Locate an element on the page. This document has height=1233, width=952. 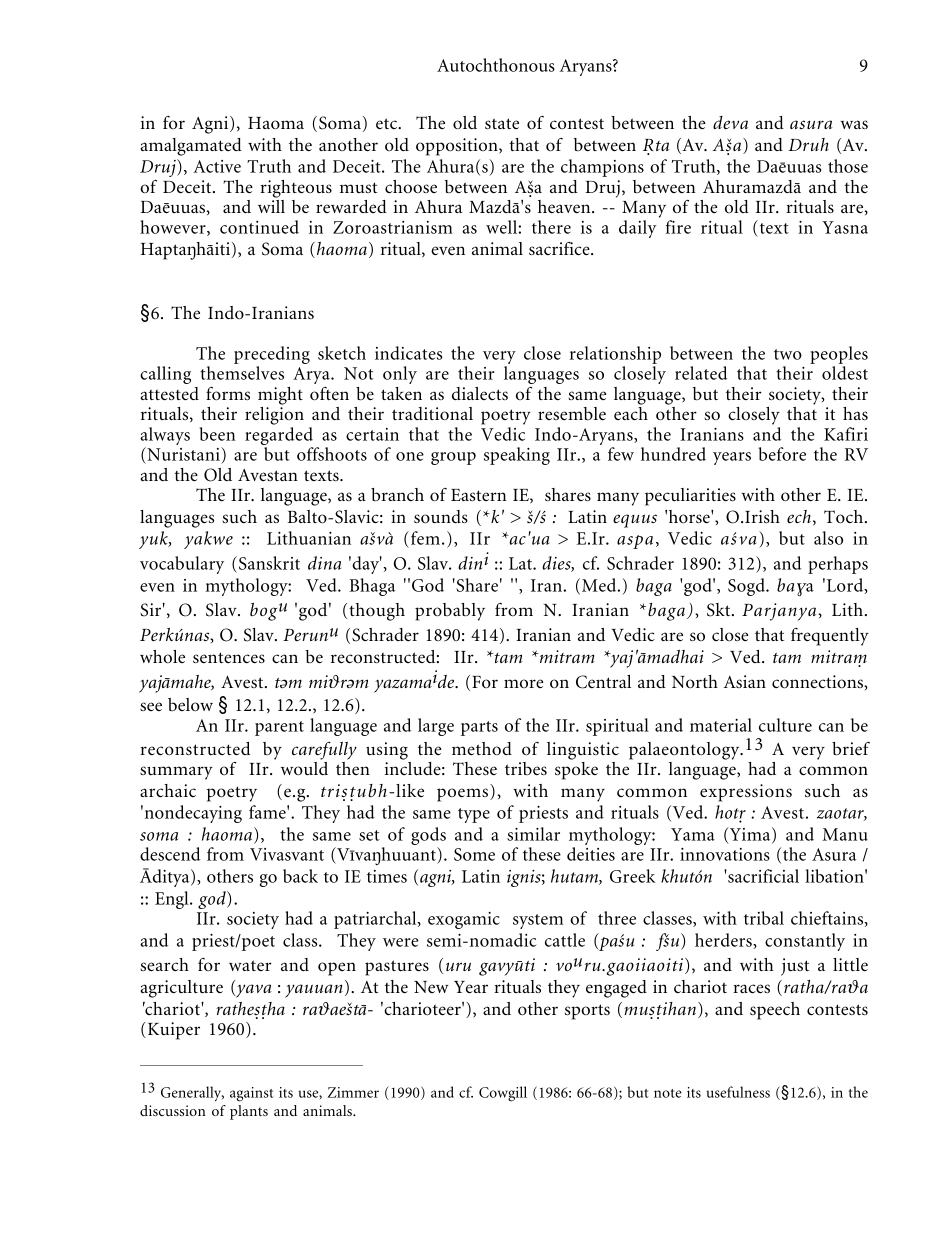
sentences is located at coordinates (229, 657).
